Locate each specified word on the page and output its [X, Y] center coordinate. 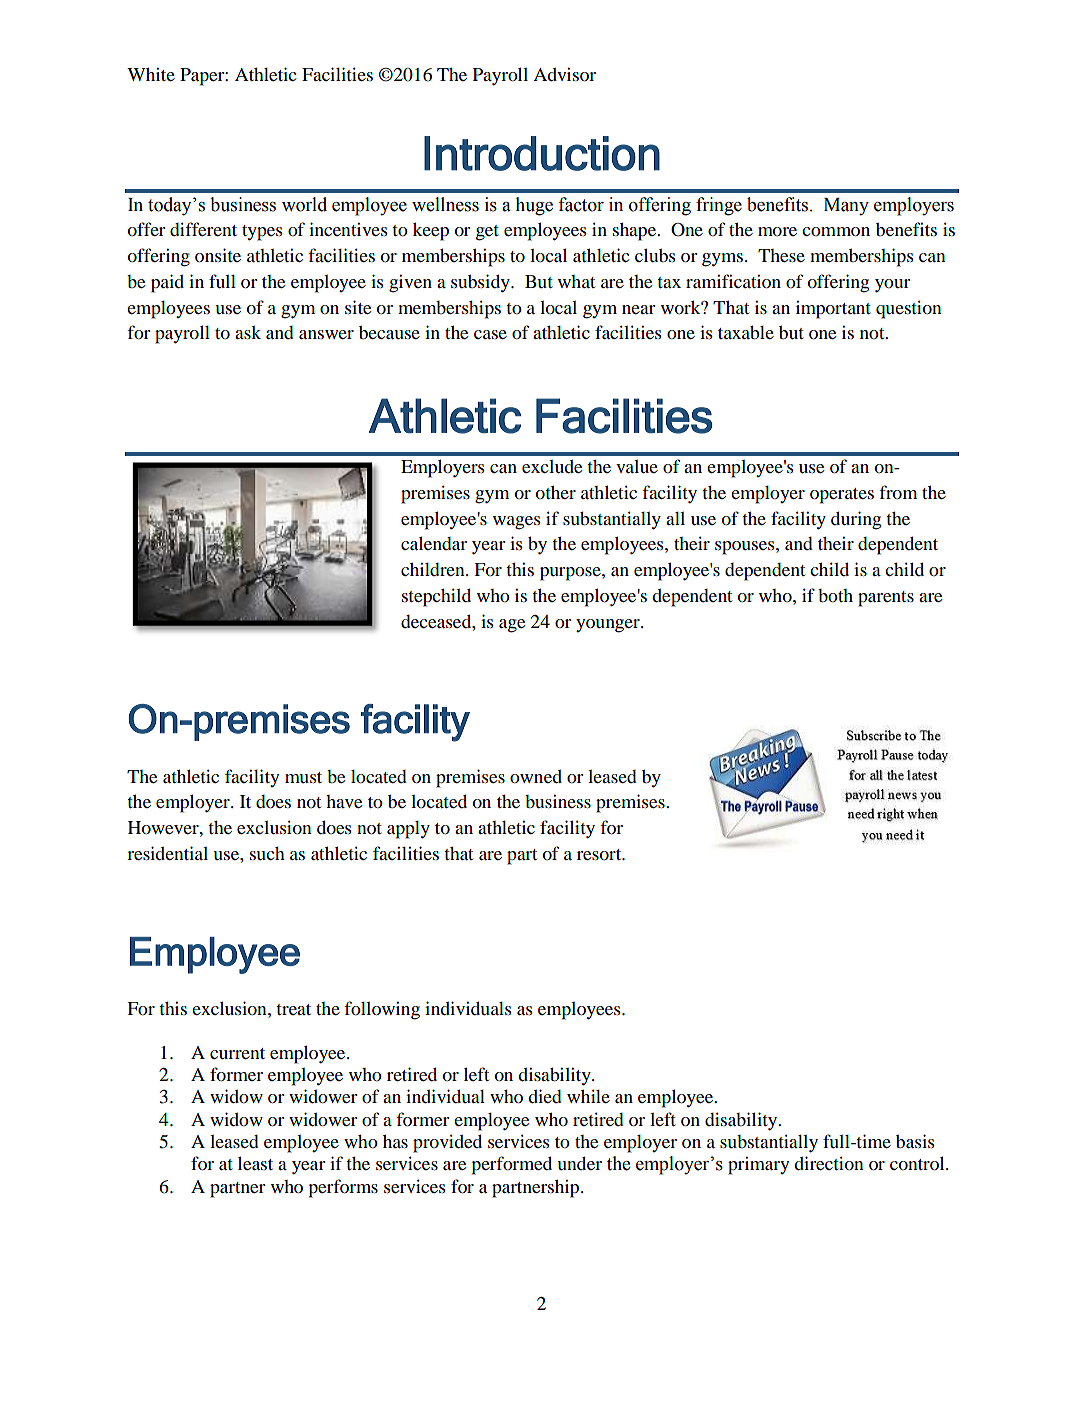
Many [846, 207]
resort [600, 854]
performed [512, 1165]
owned [536, 776]
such [267, 853]
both [835, 595]
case [490, 334]
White [151, 74]
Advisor [564, 75]
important [833, 310]
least [255, 1163]
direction [829, 1163]
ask [248, 332]
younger [609, 626]
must [303, 777]
